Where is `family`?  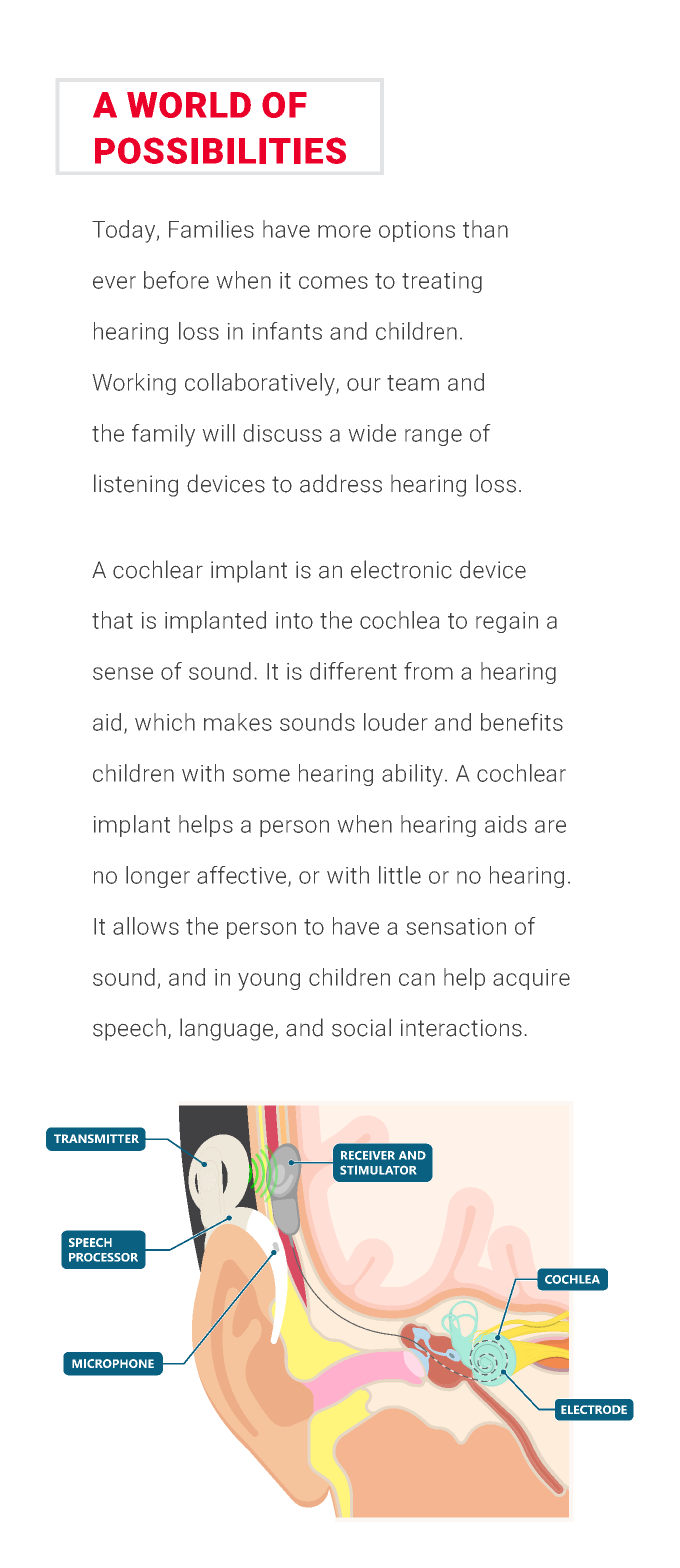 family is located at coordinates (163, 435).
